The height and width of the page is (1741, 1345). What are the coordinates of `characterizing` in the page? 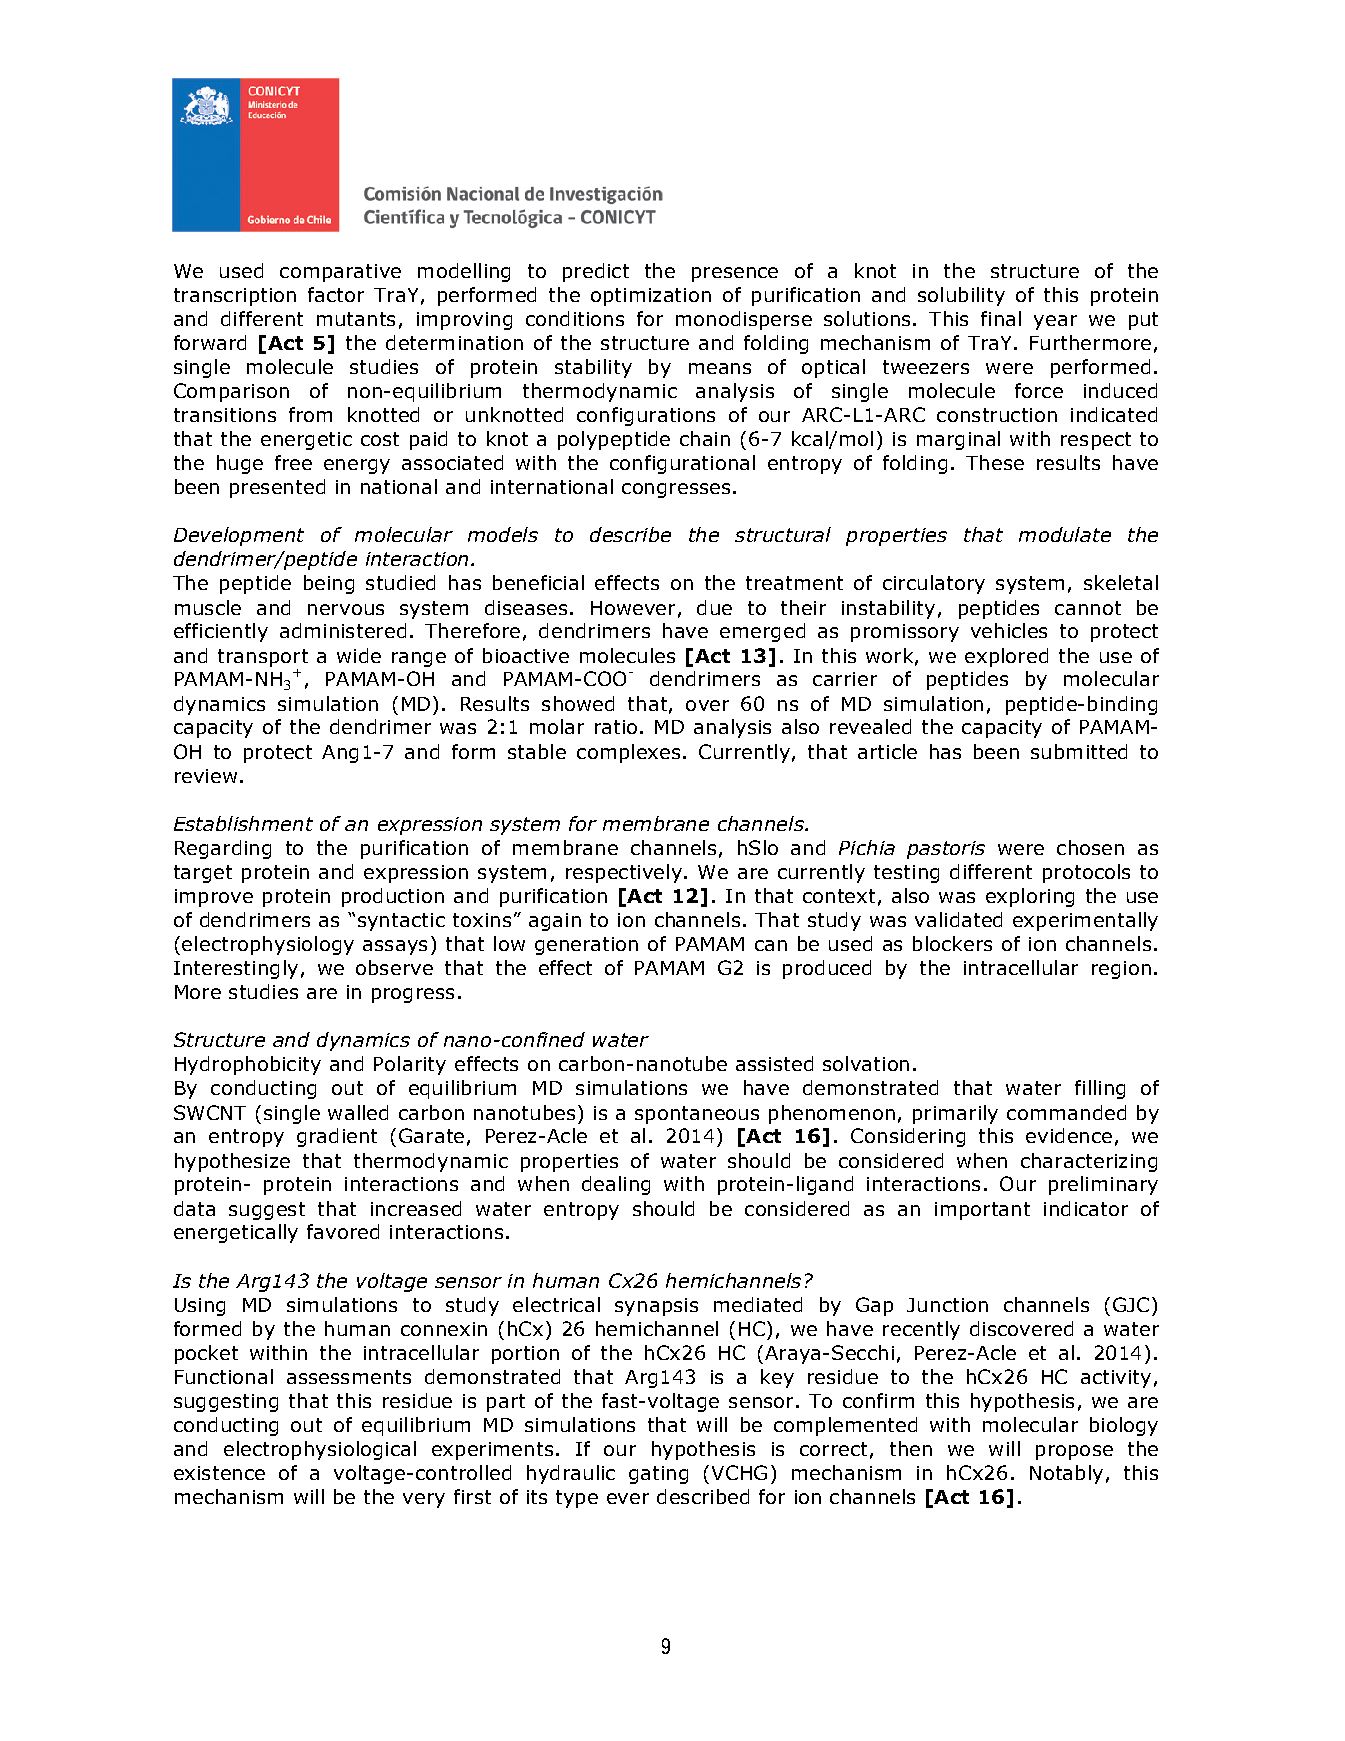 It's located at (1089, 1162).
